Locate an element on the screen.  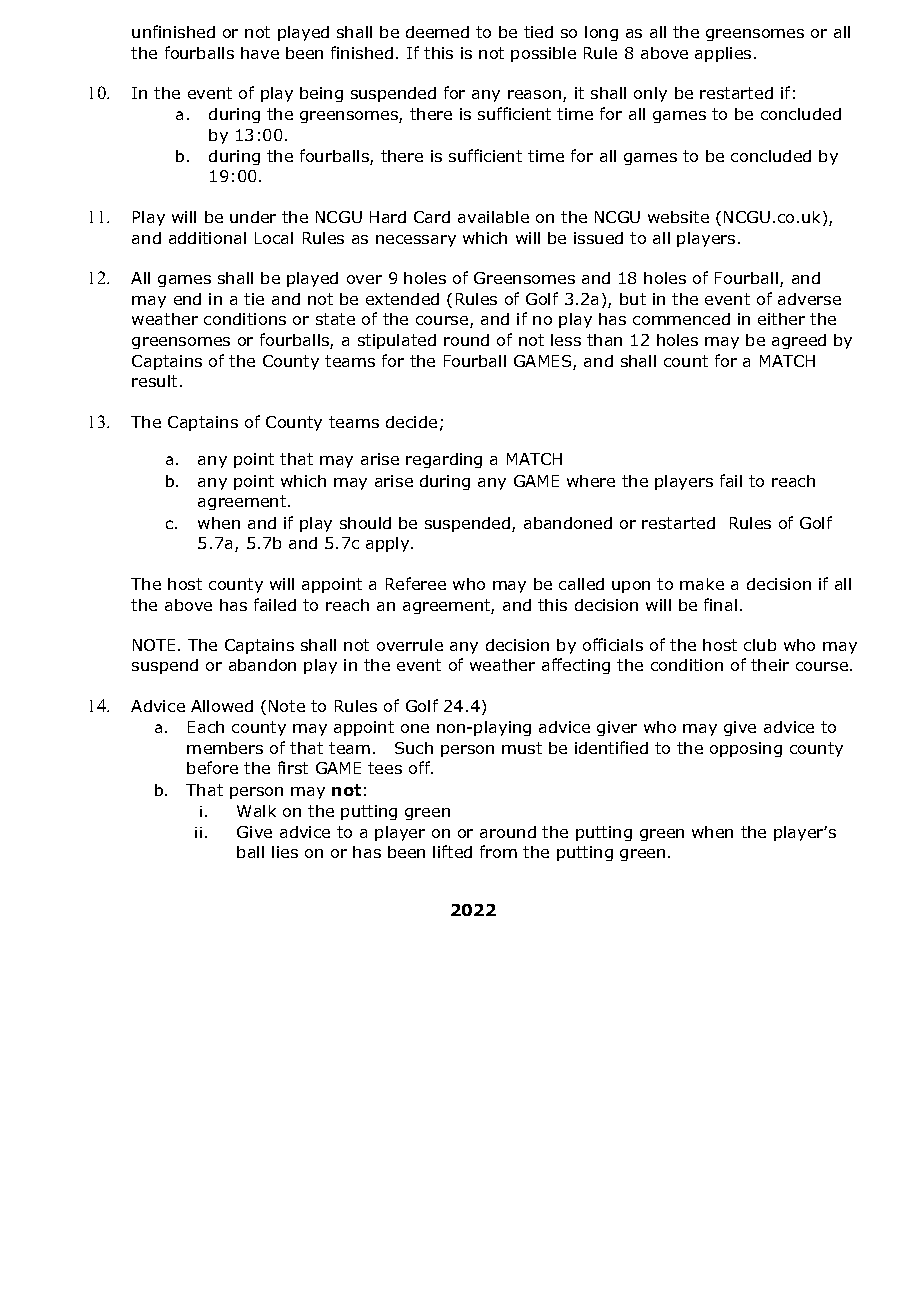
have is located at coordinates (260, 53).
